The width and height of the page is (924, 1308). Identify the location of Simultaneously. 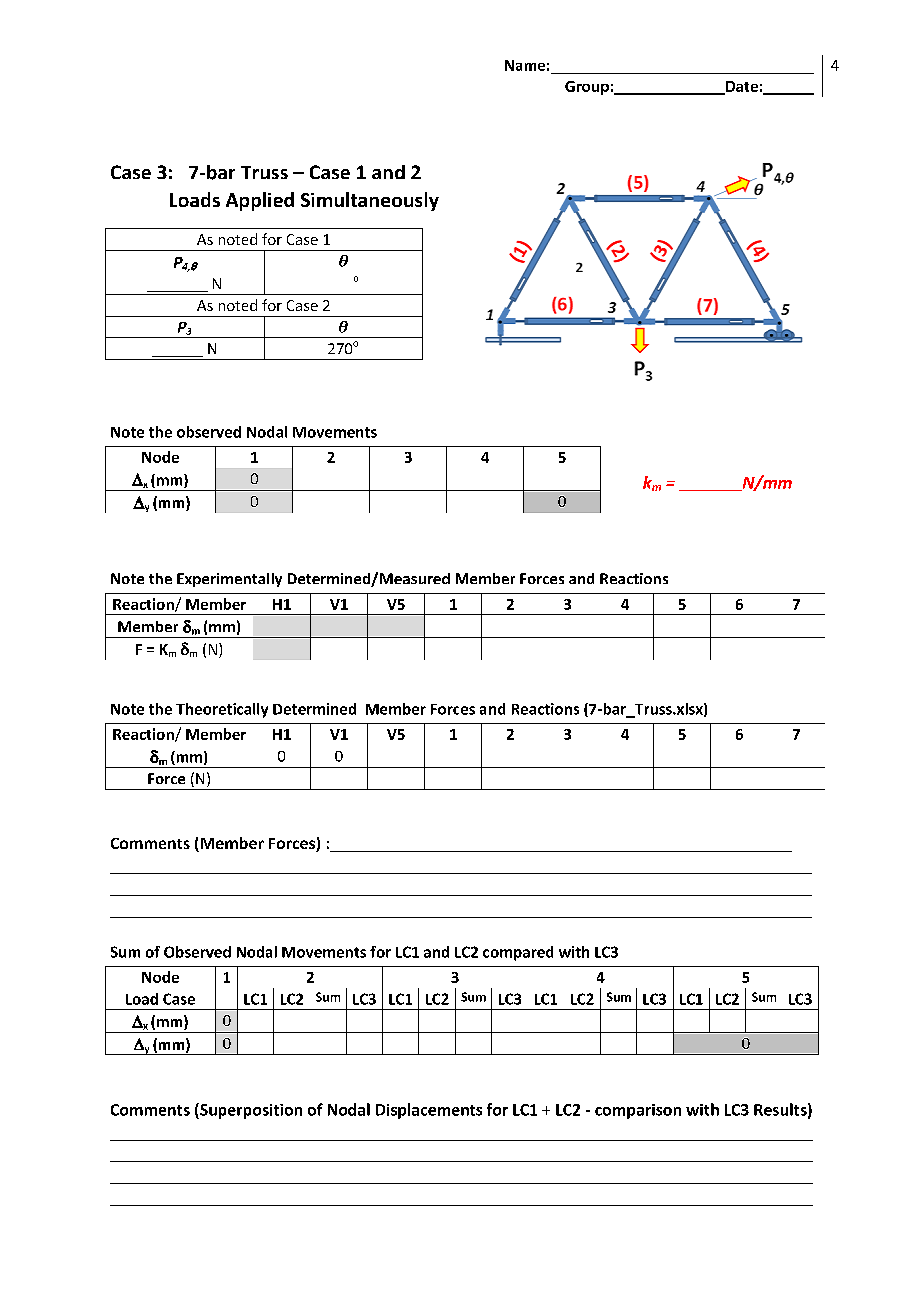
(370, 201).
